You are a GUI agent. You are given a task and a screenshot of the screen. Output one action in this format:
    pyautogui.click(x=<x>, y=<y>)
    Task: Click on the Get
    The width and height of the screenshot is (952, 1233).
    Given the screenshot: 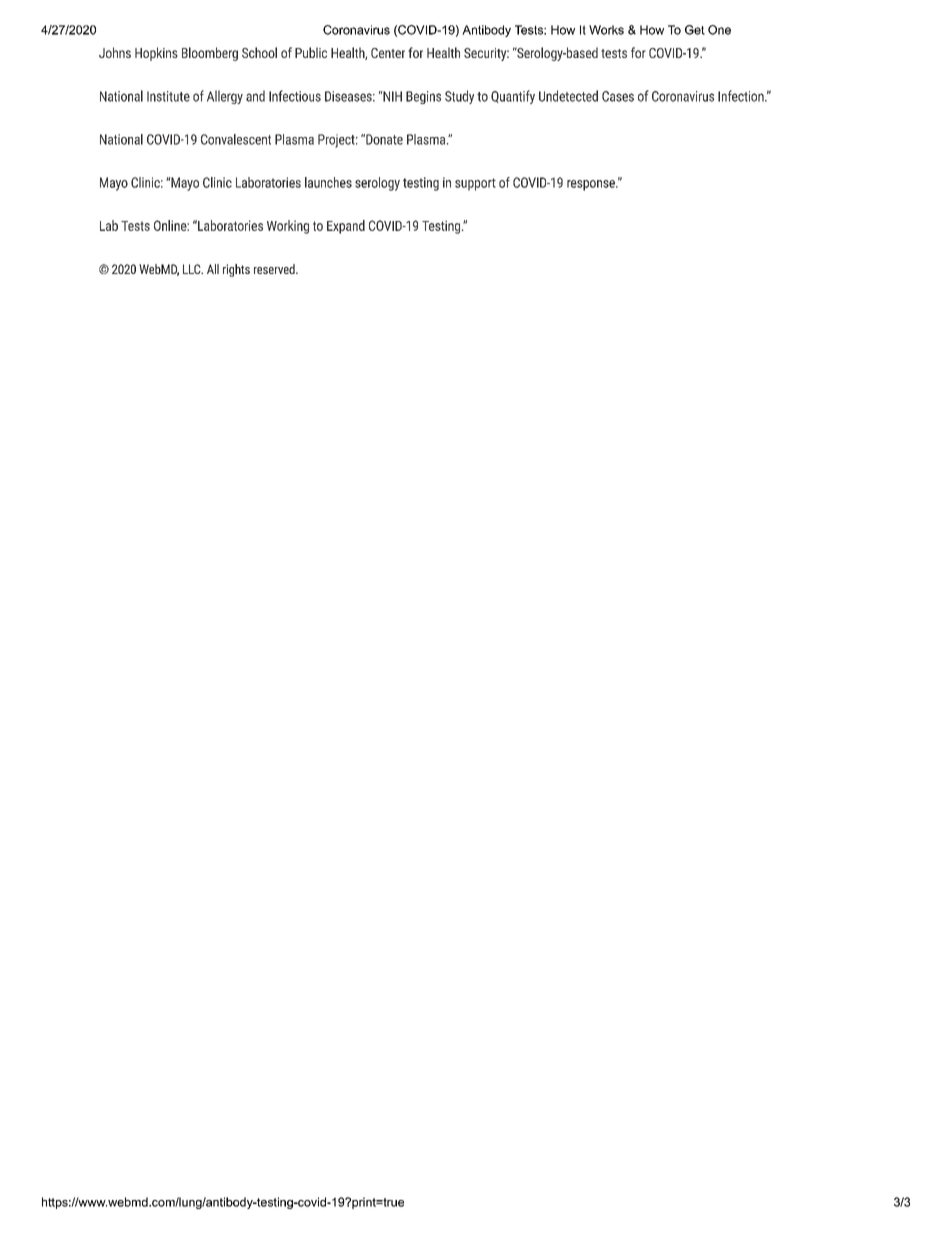 What is the action you would take?
    pyautogui.click(x=695, y=30)
